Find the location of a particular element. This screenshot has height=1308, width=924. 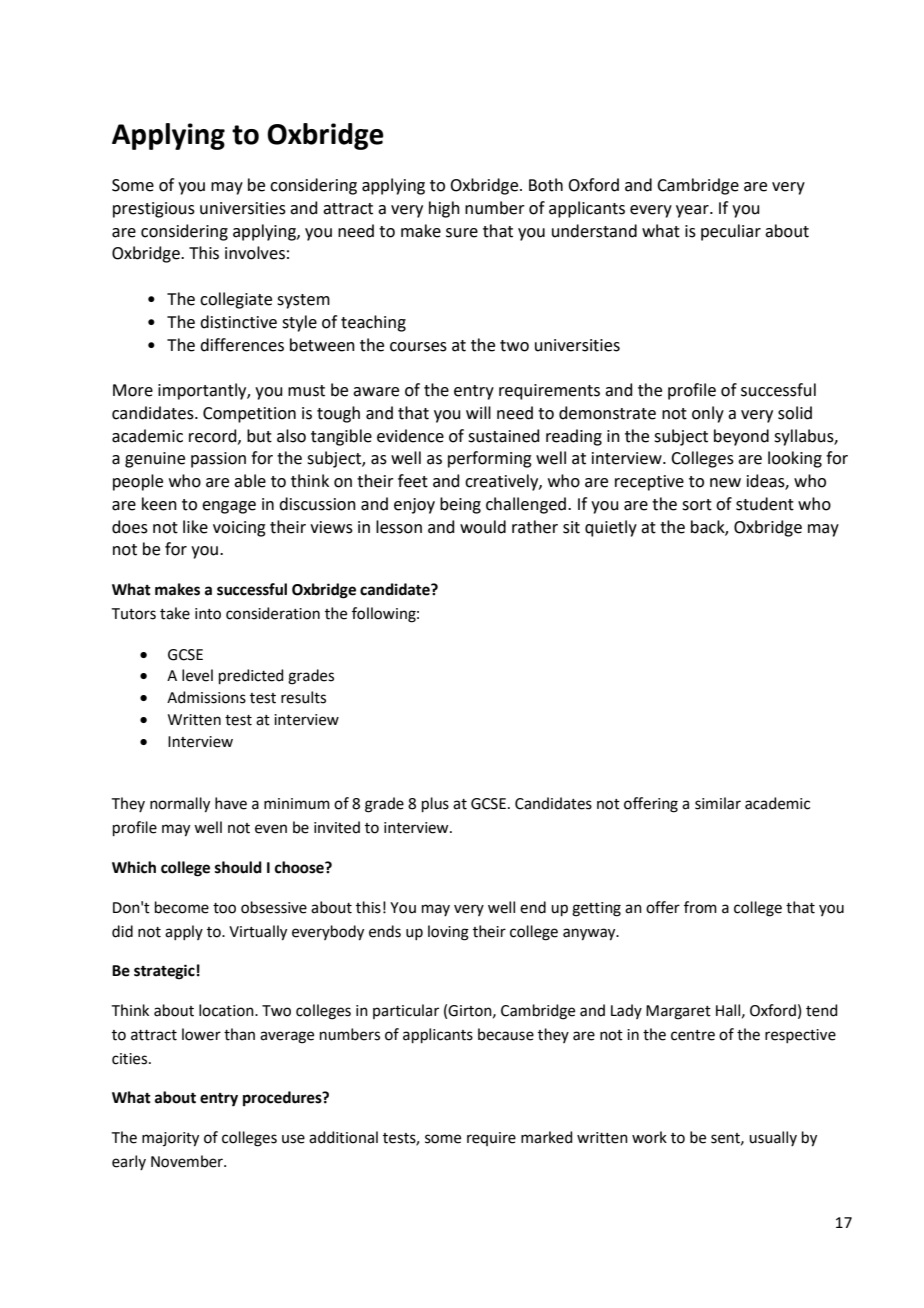

peculiar is located at coordinates (731, 232).
